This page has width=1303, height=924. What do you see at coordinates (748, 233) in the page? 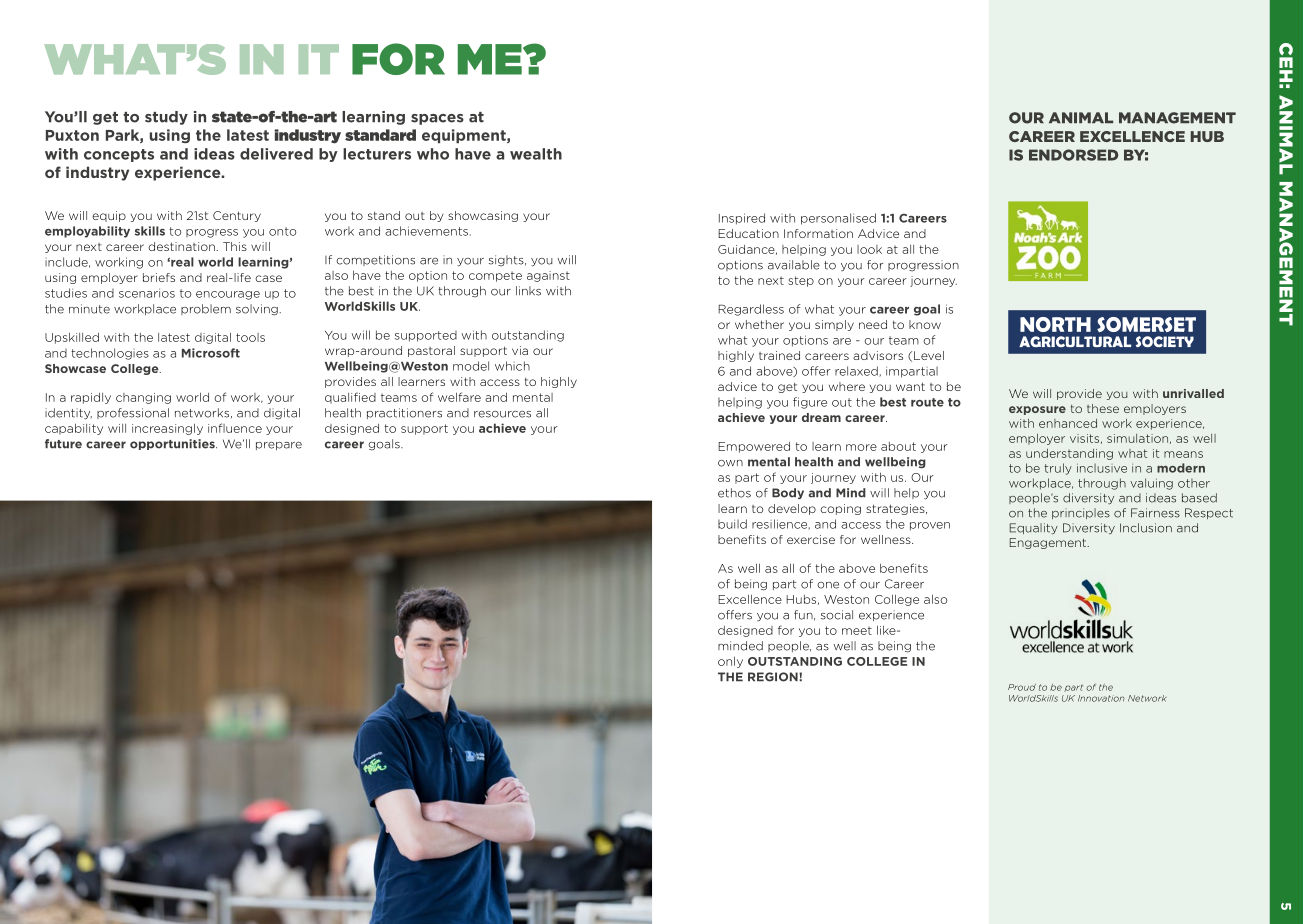
I see `Education` at bounding box center [748, 233].
